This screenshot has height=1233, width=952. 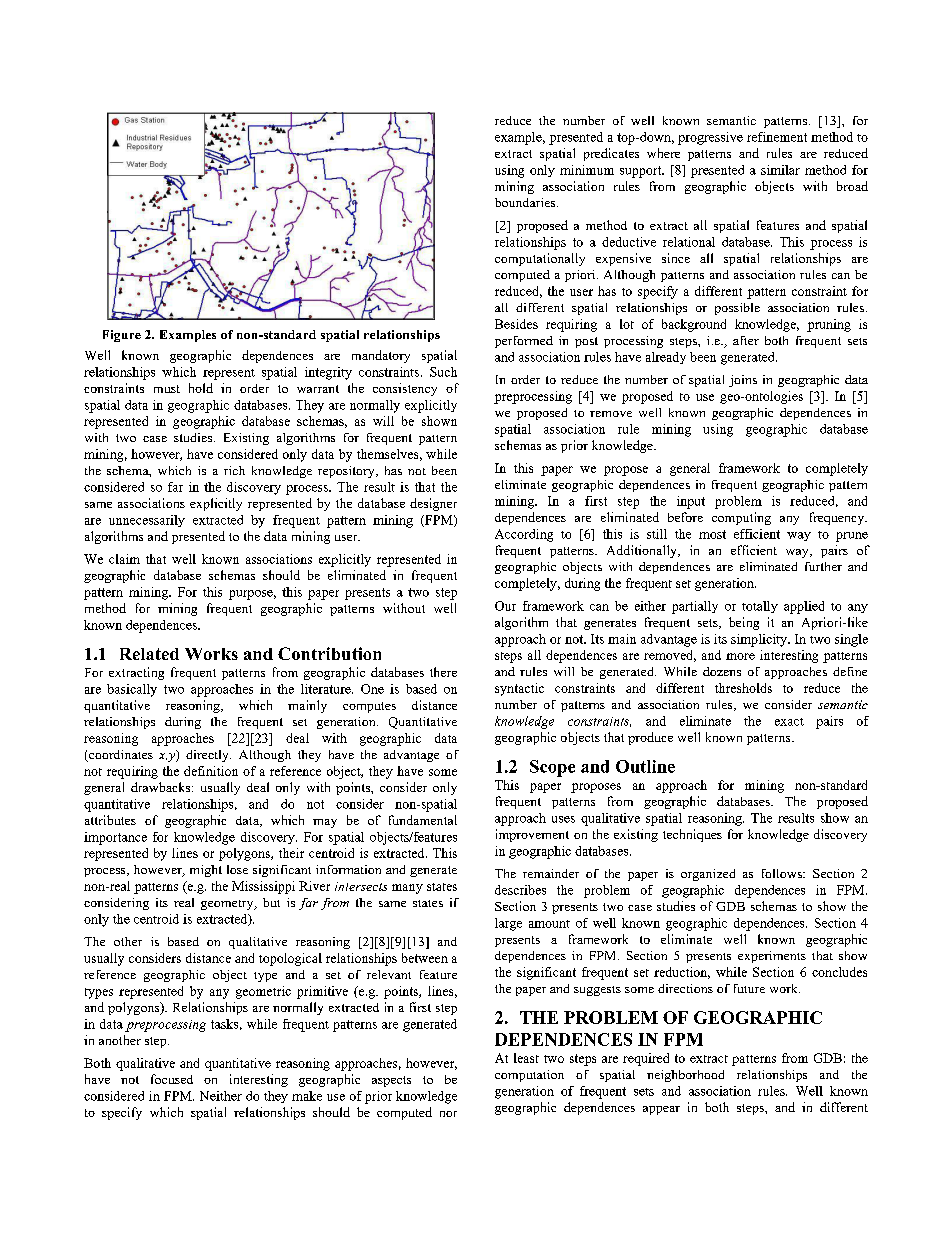 I want to click on Related, so click(x=149, y=654).
